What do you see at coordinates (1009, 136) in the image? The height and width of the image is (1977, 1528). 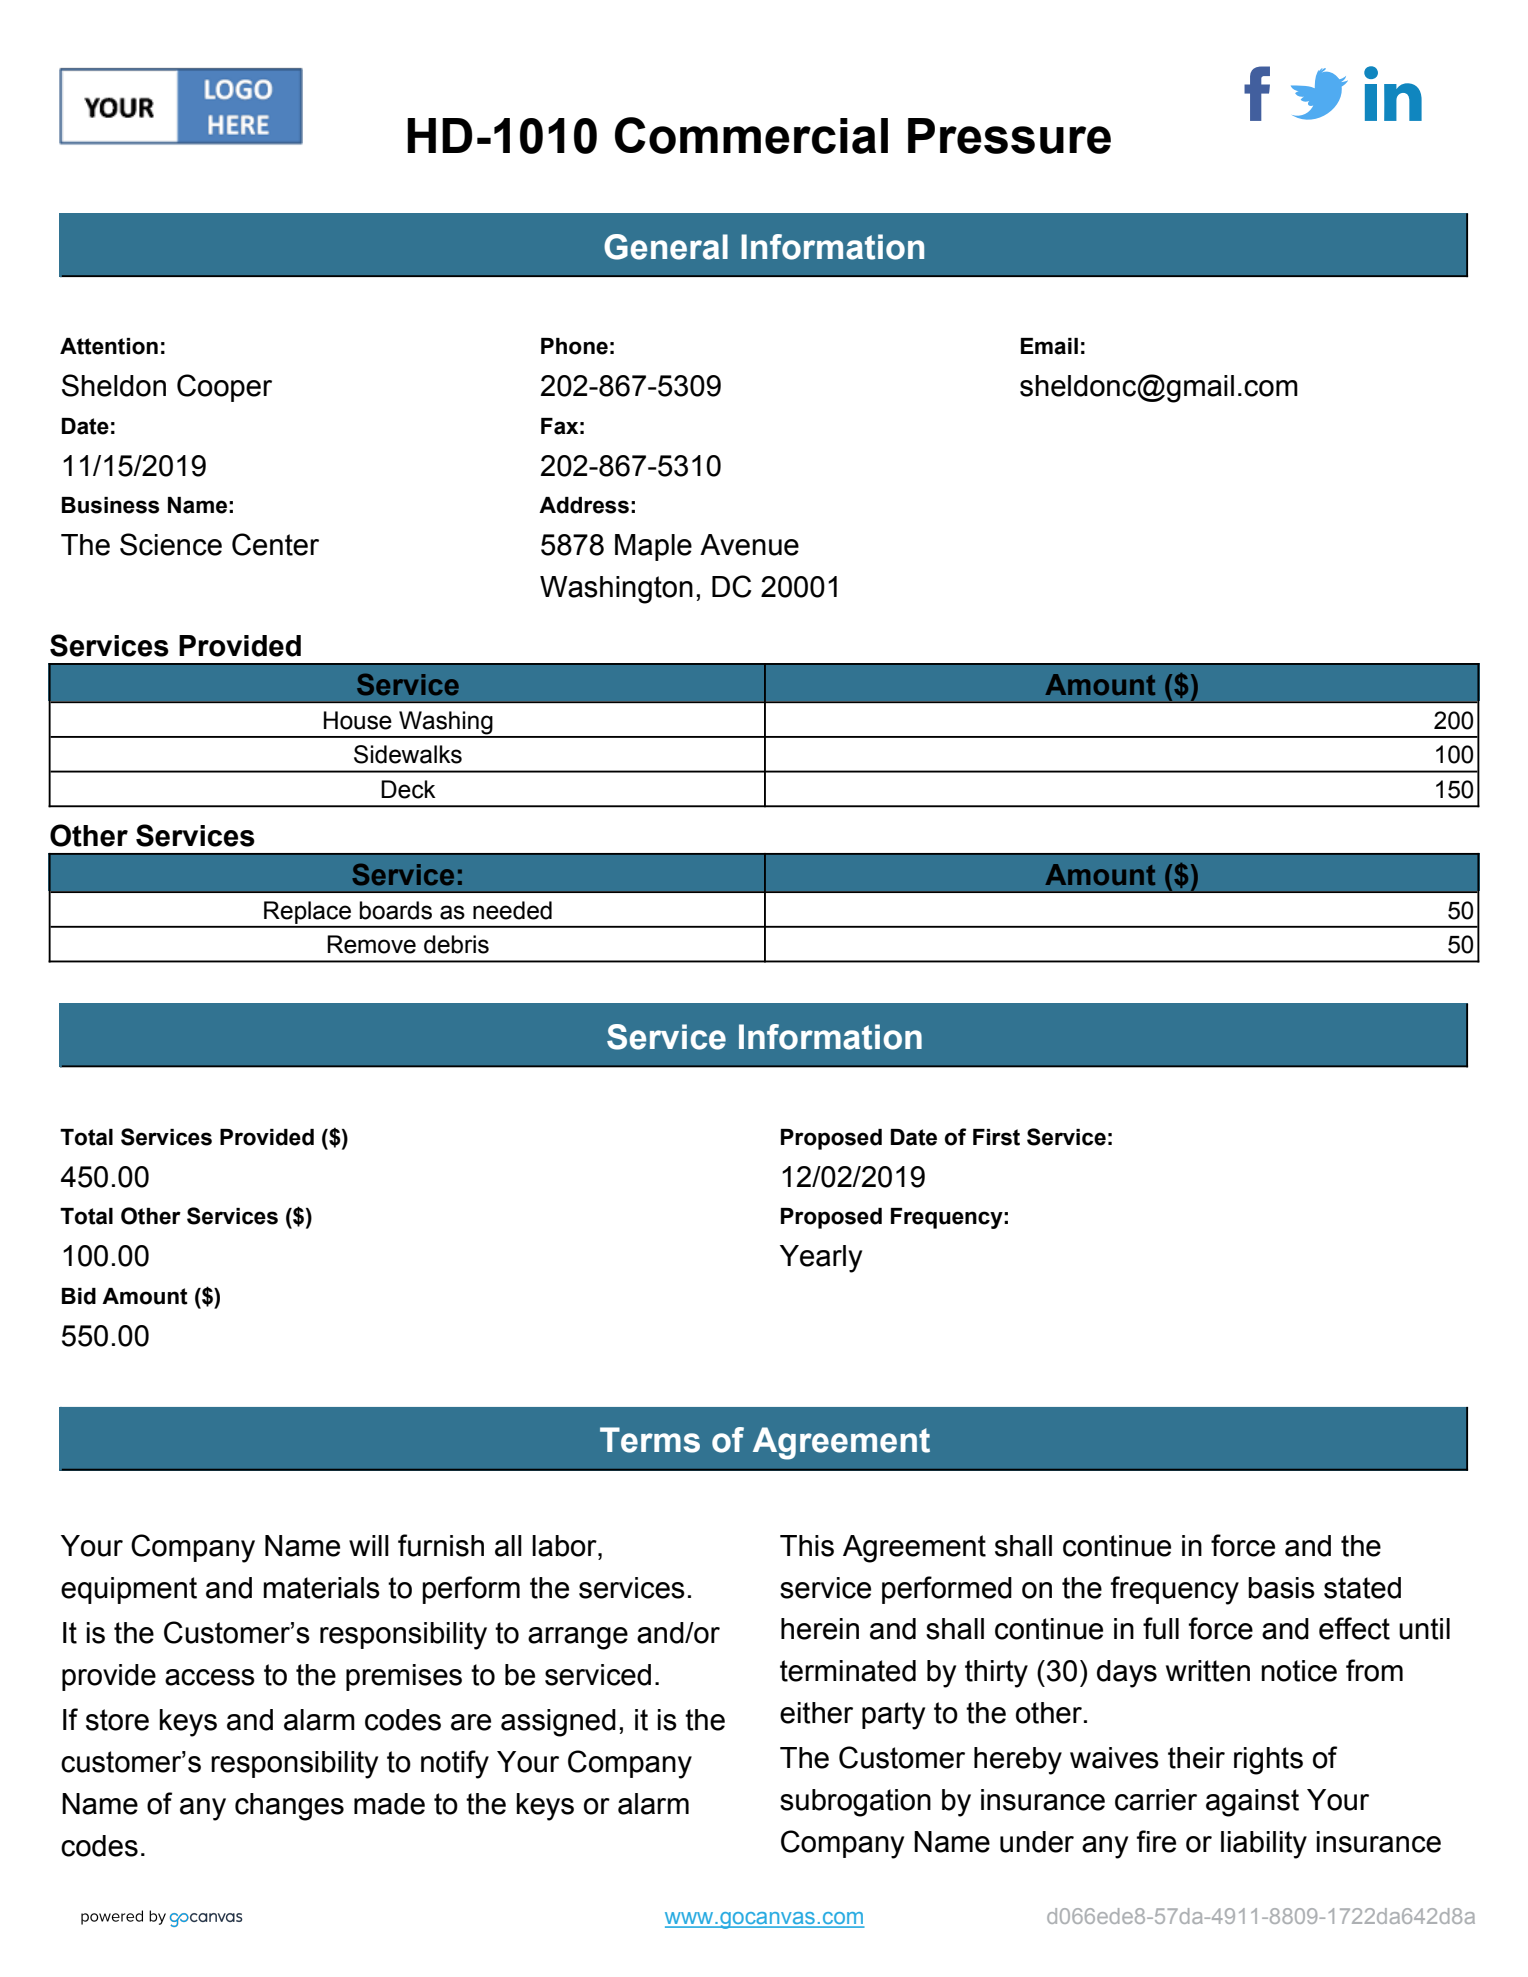 I see `Pressure` at bounding box center [1009, 136].
